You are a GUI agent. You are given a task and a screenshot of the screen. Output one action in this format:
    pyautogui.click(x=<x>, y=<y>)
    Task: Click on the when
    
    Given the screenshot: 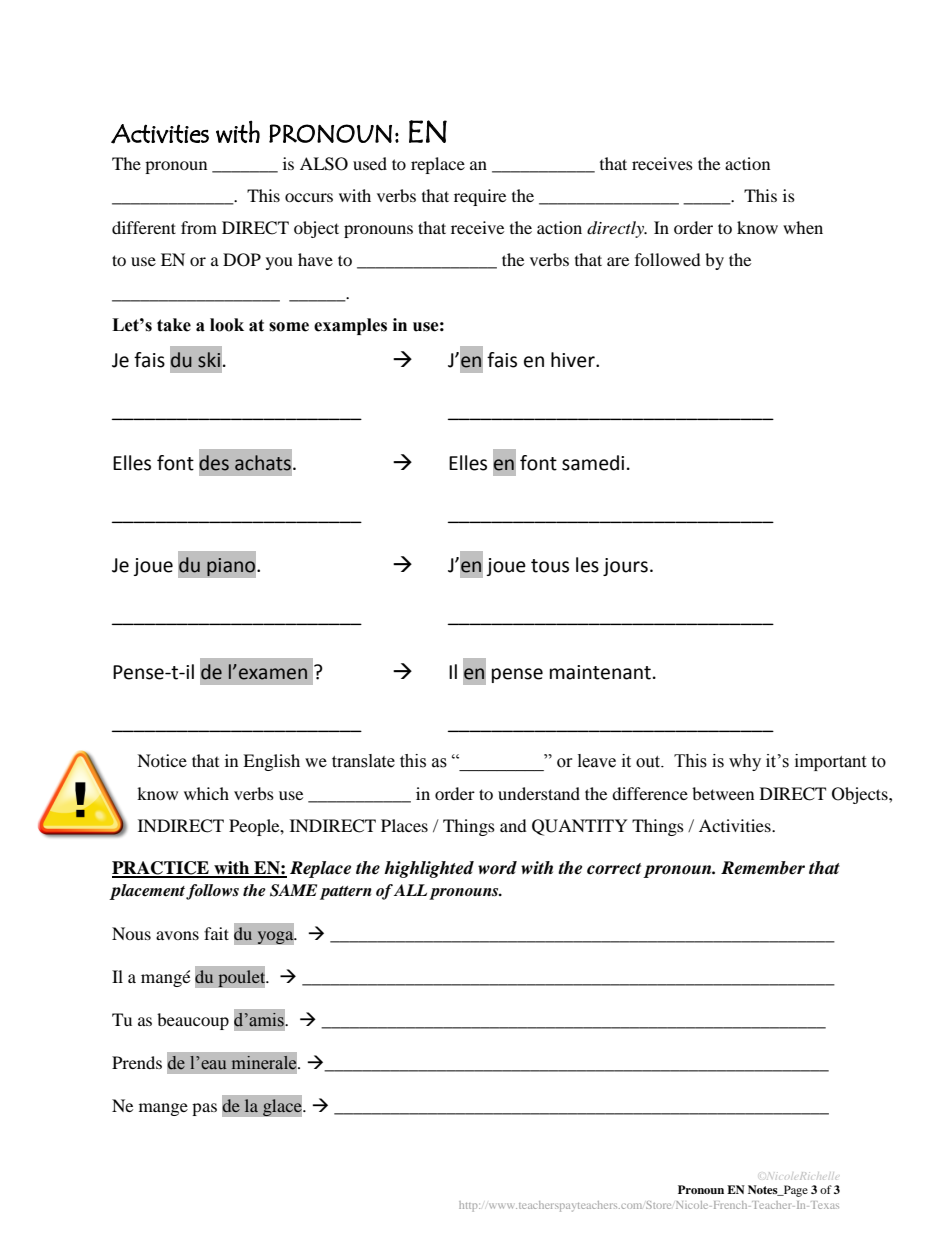 What is the action you would take?
    pyautogui.click(x=803, y=227)
